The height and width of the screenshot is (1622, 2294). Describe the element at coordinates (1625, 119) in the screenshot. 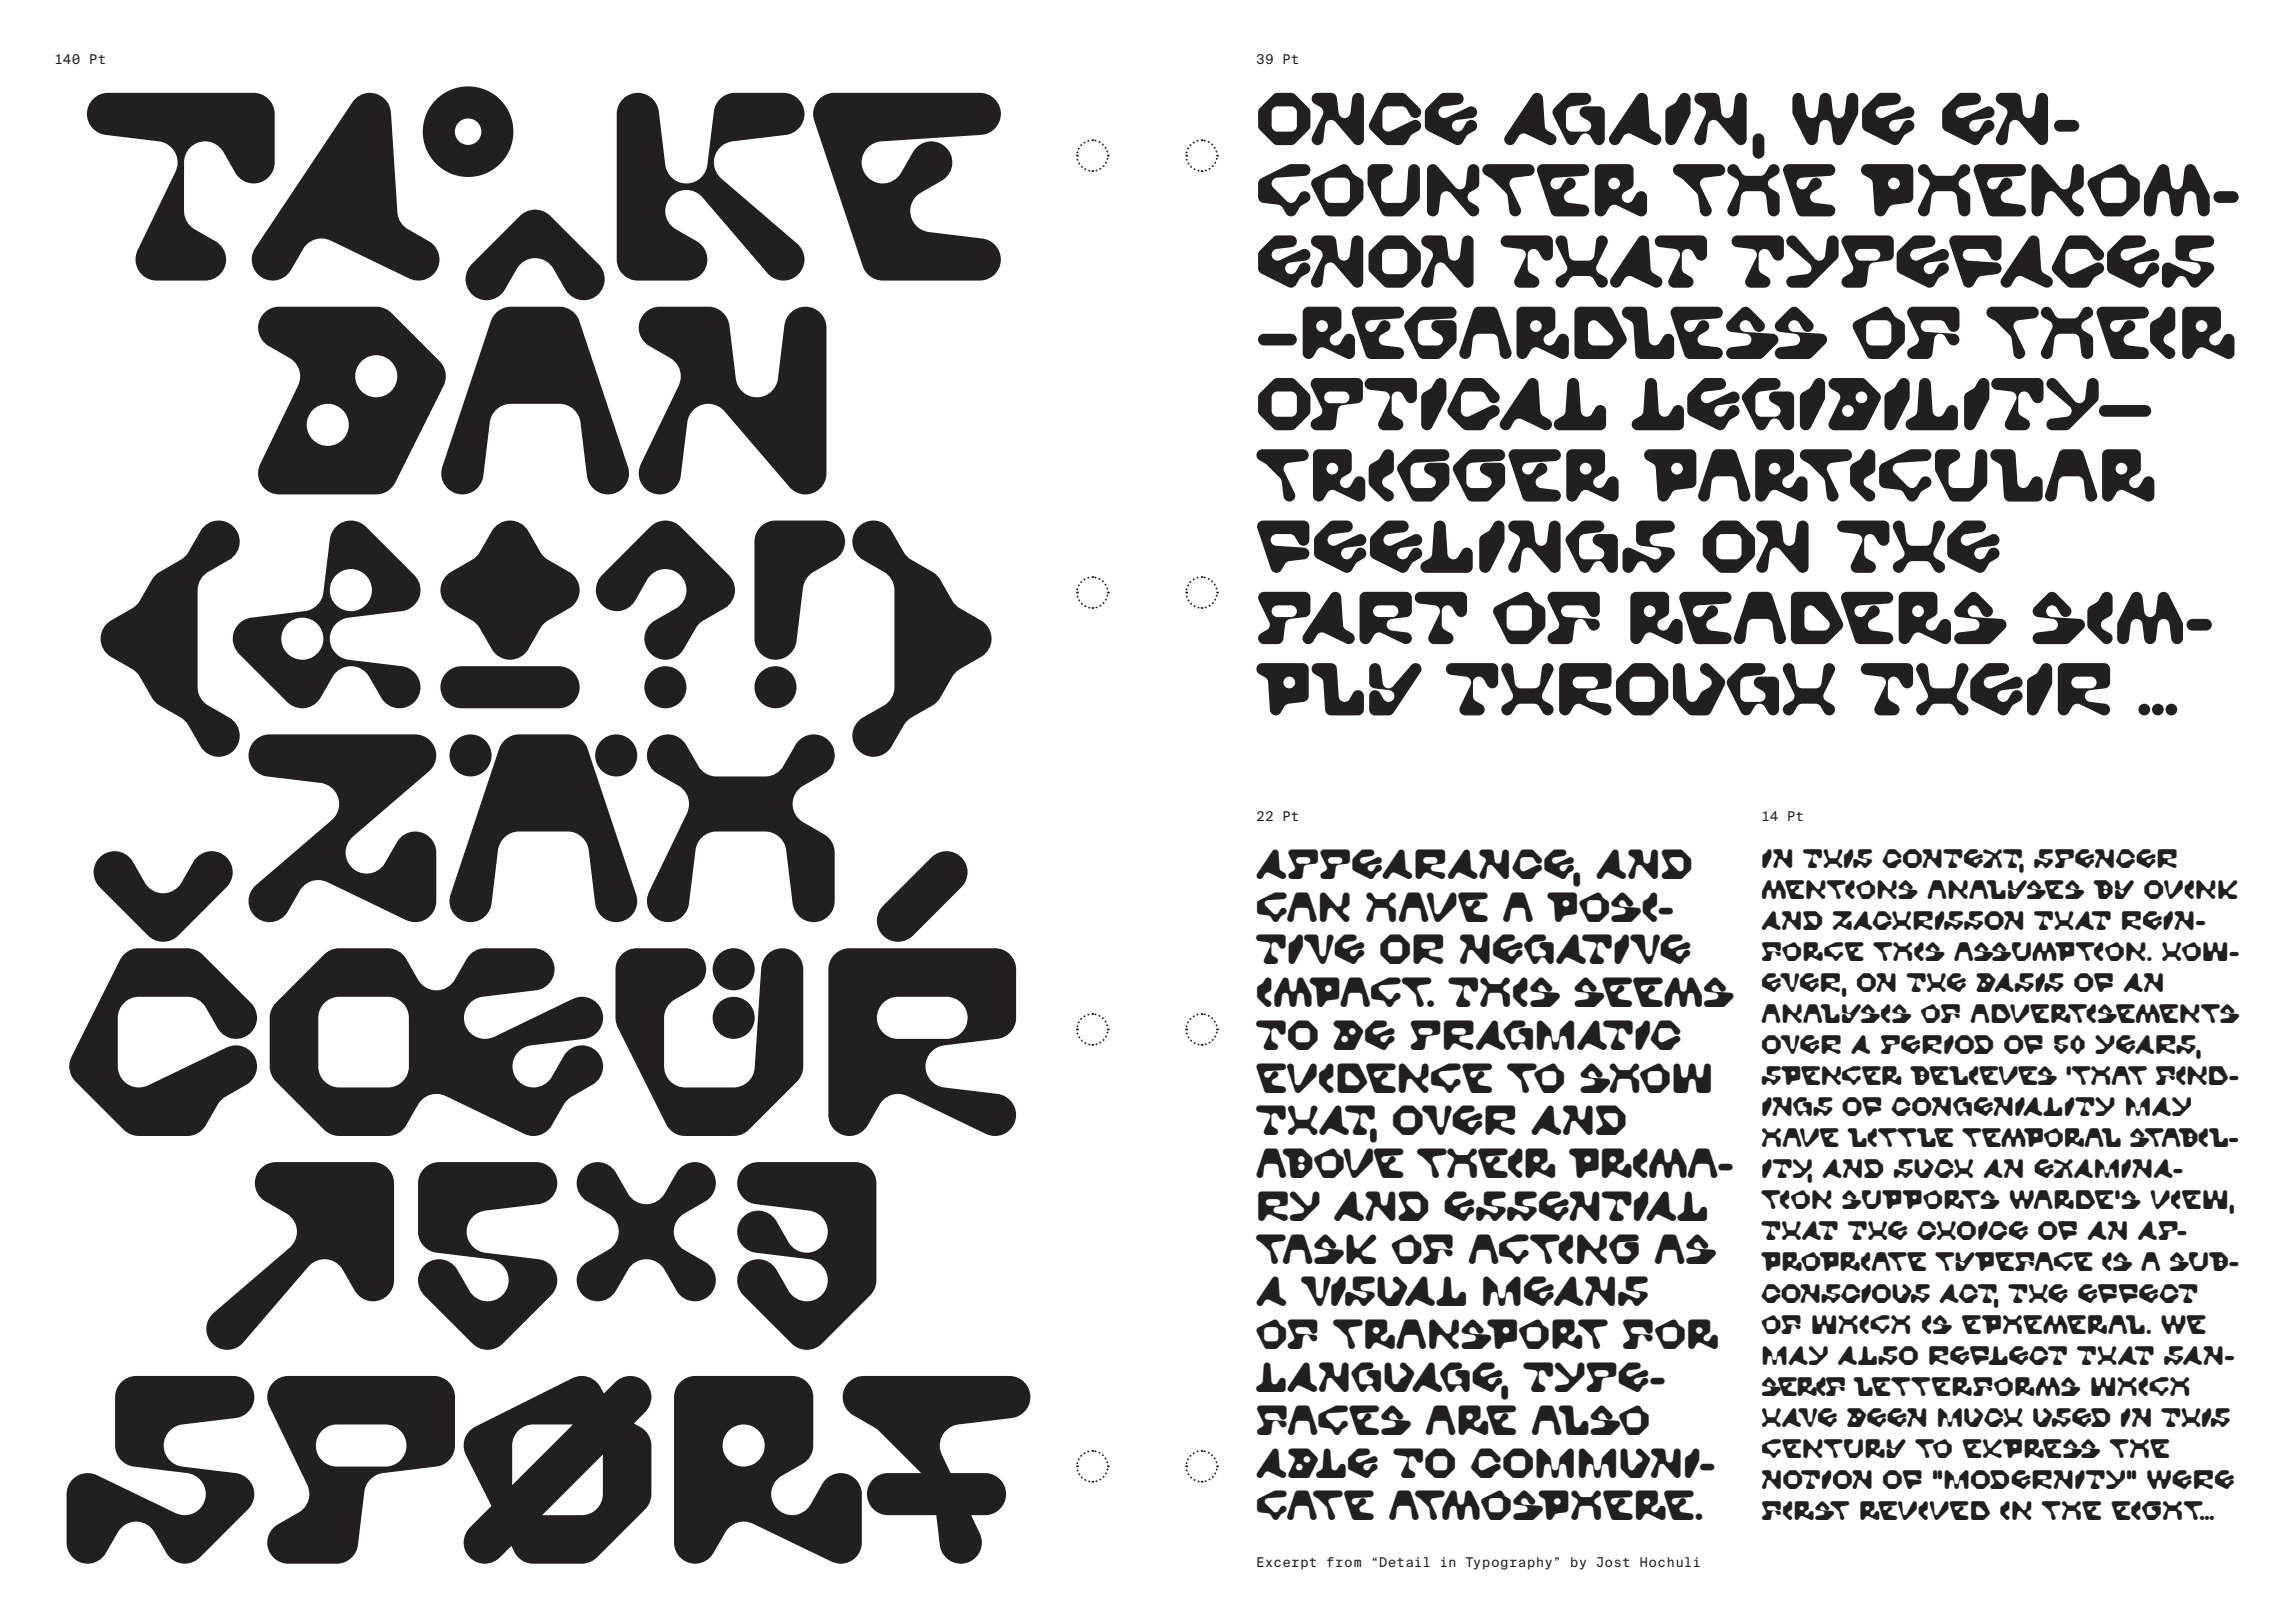

I see `AGAIN` at that location.
